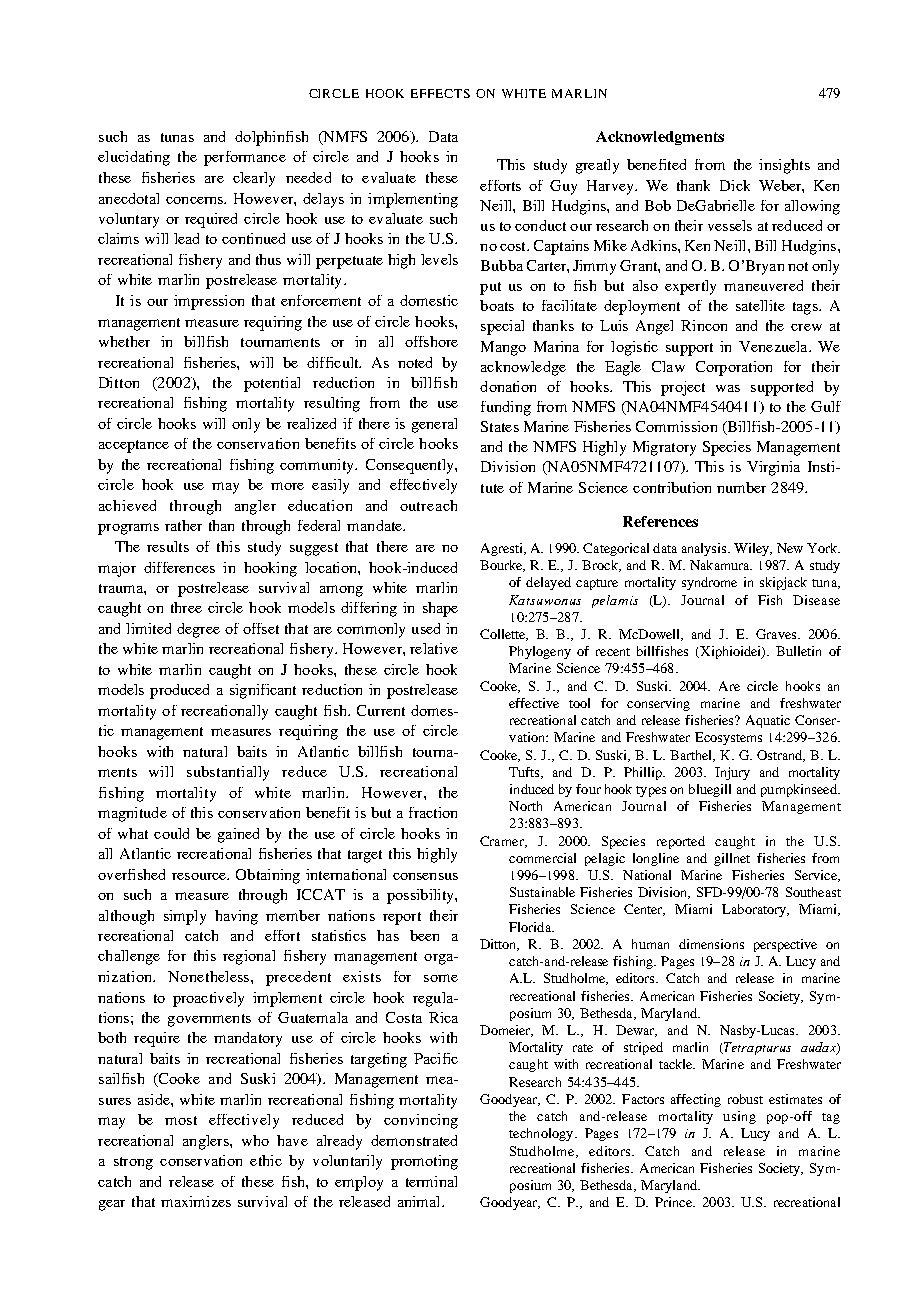  Describe the element at coordinates (739, 1117) in the page. I see `using` at that location.
